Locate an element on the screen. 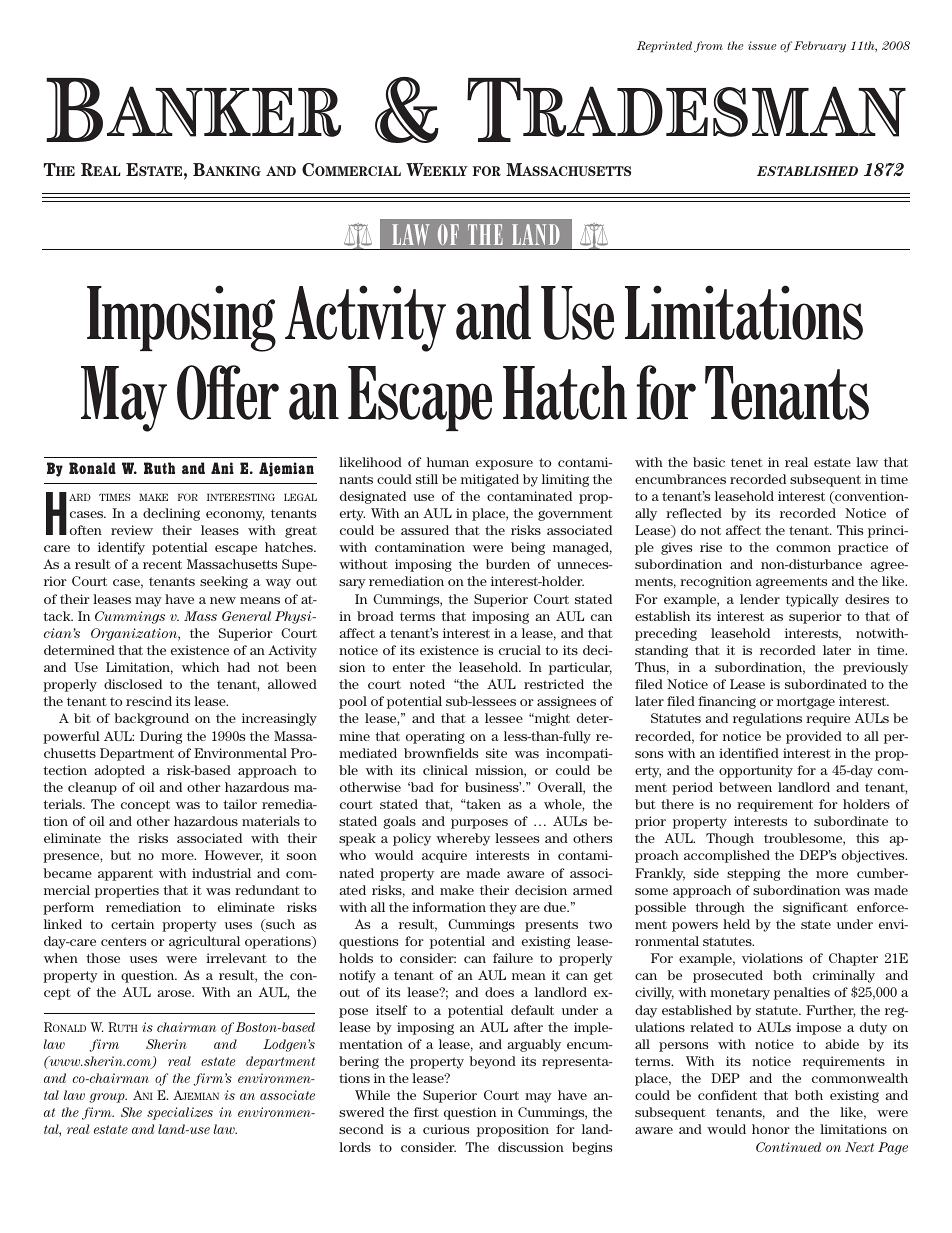  Offer is located at coordinates (228, 392).
